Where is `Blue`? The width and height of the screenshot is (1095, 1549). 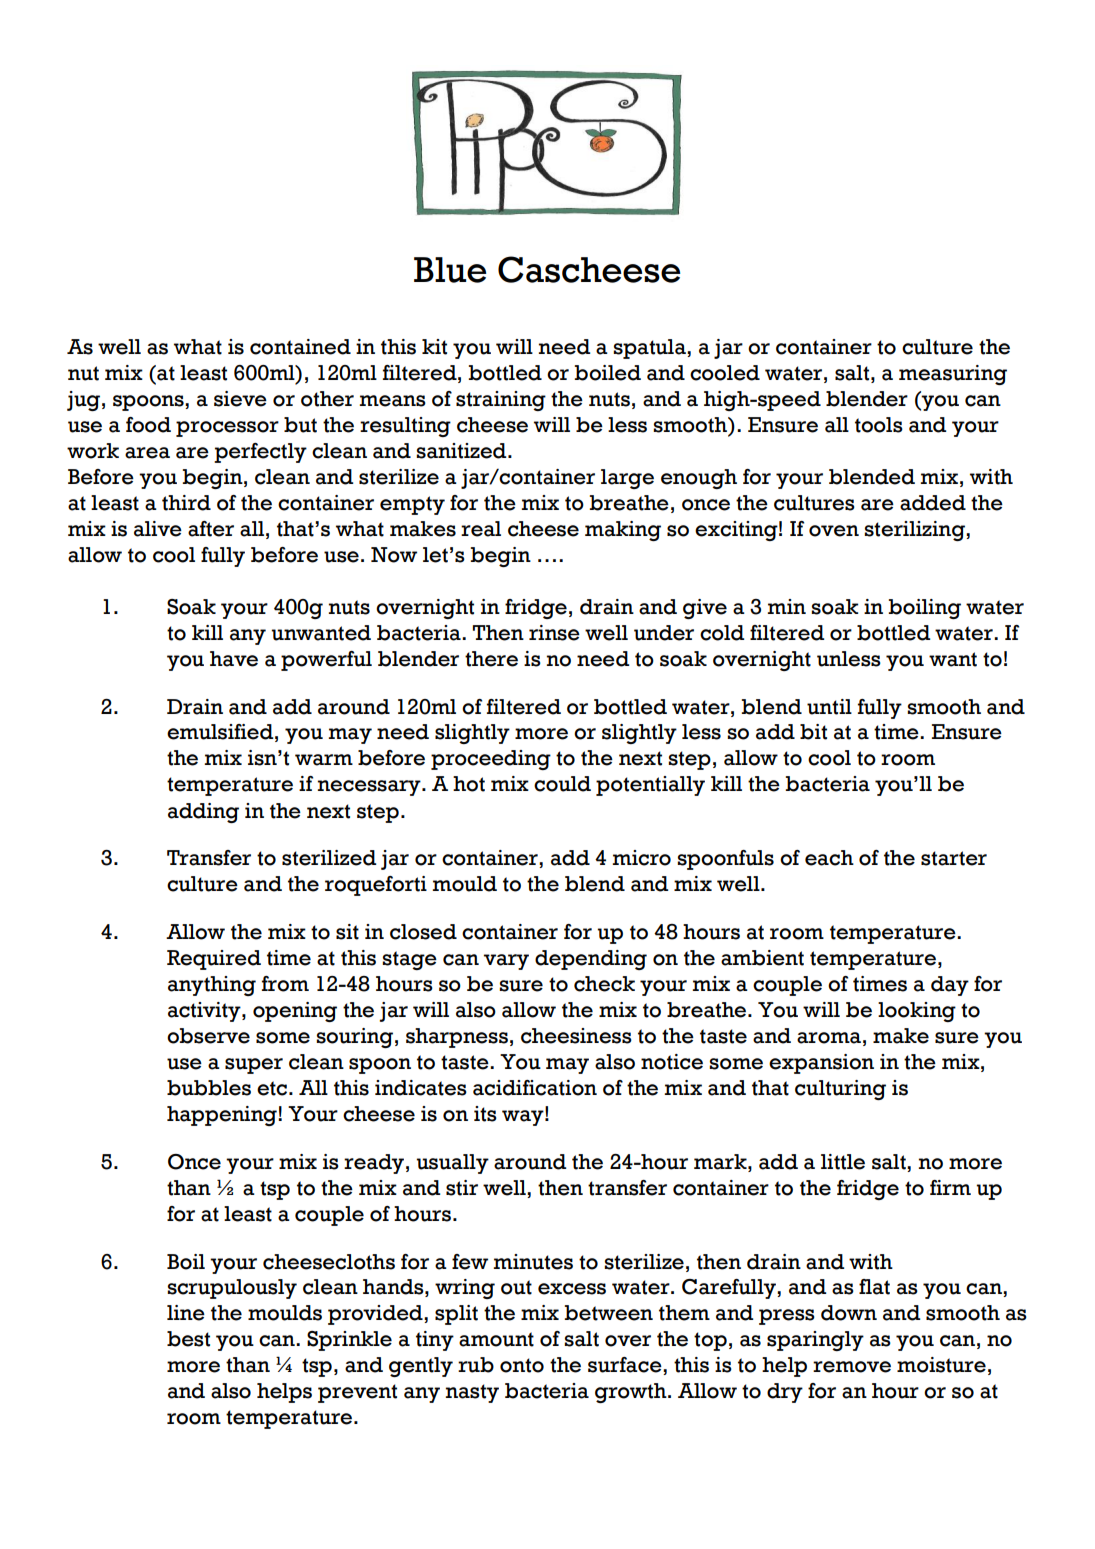 Blue is located at coordinates (450, 270).
